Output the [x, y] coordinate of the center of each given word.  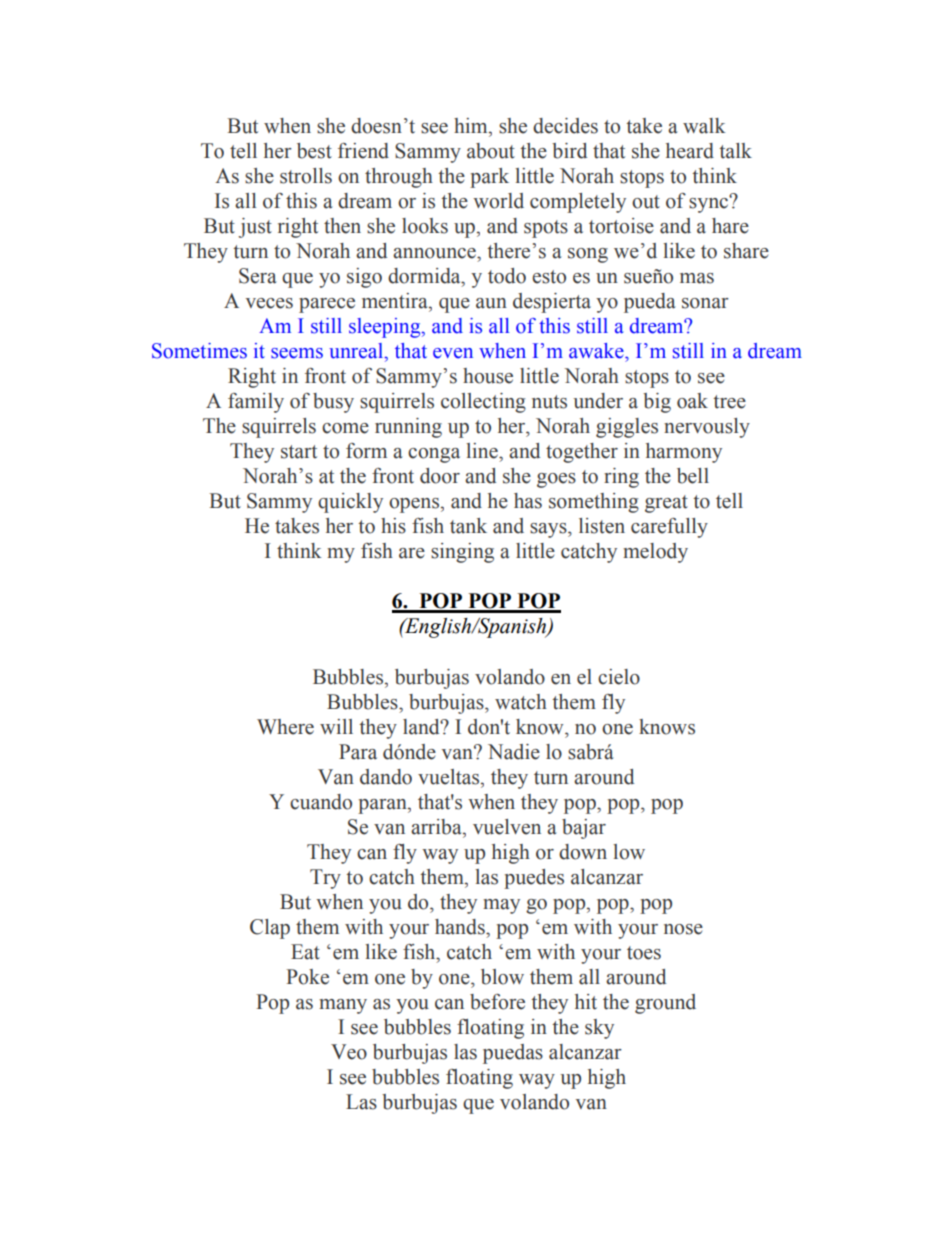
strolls [306, 176]
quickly [350, 503]
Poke [307, 977]
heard [690, 151]
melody [655, 553]
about [491, 151]
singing [462, 553]
